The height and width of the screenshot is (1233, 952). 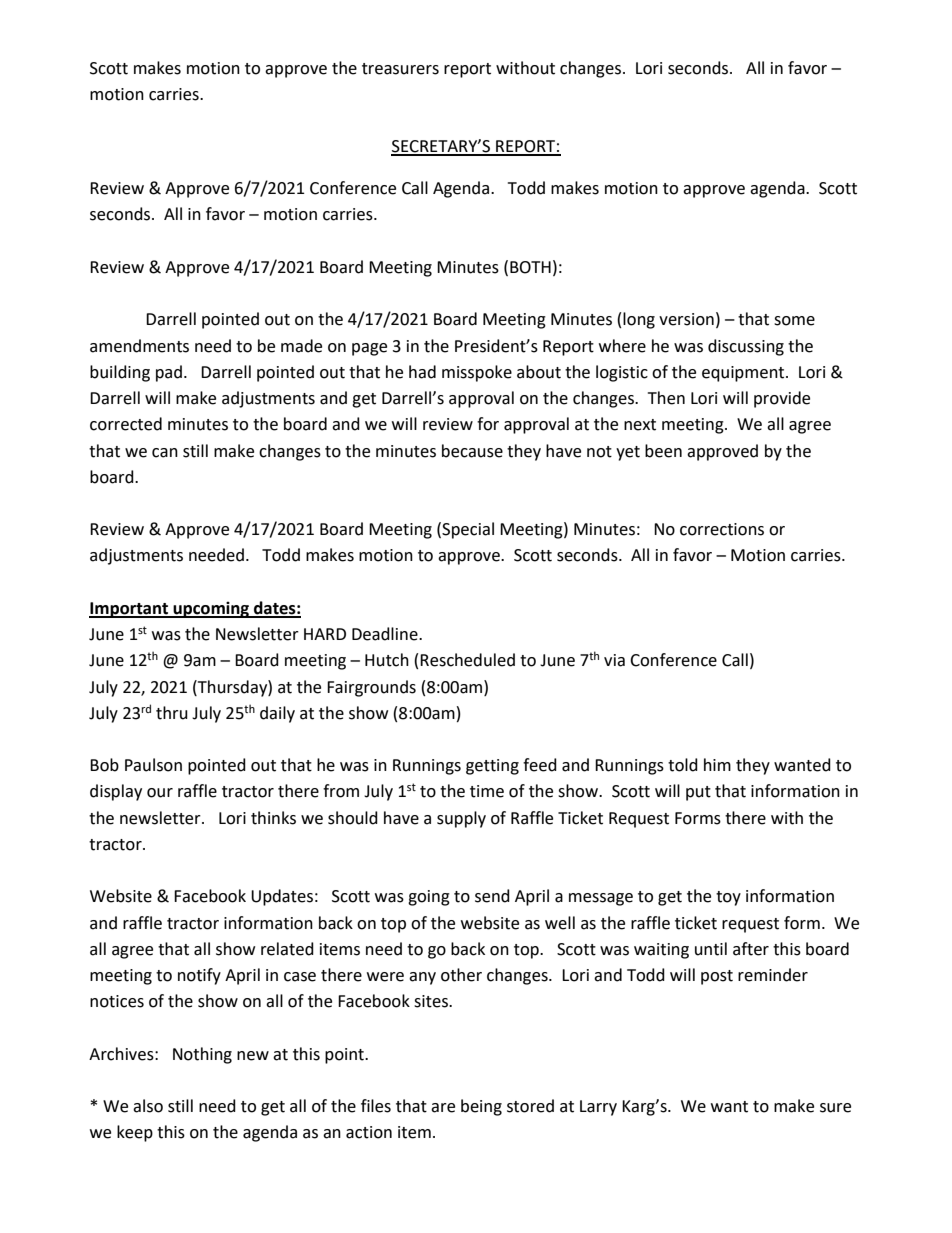 What do you see at coordinates (211, 609) in the screenshot?
I see `upcoming` at bounding box center [211, 609].
